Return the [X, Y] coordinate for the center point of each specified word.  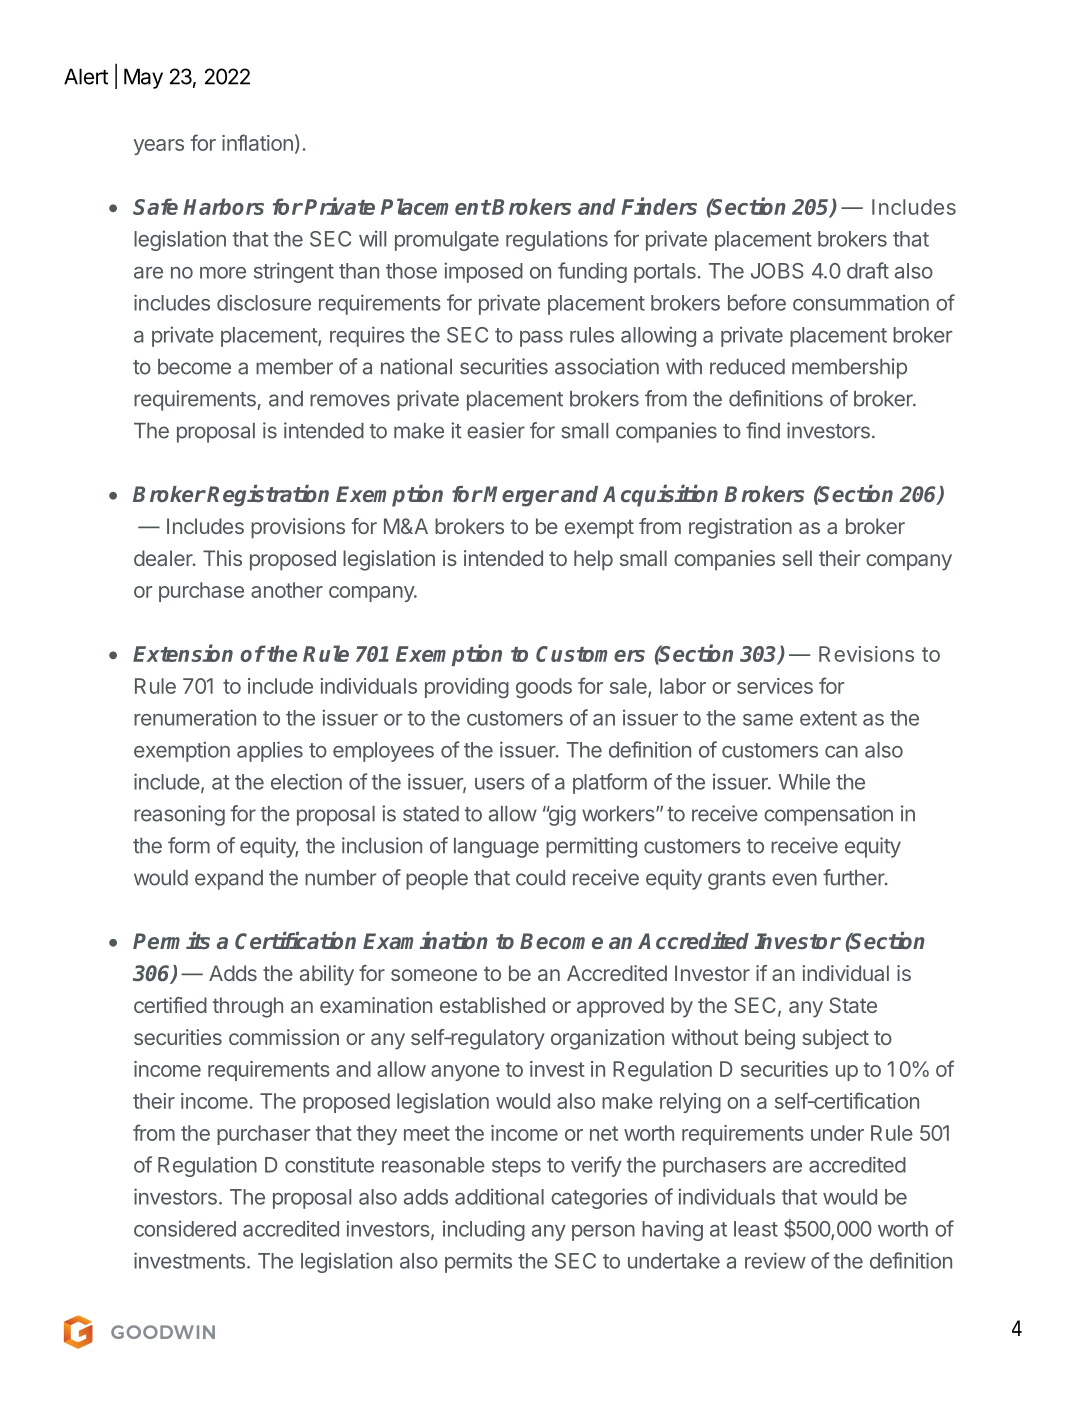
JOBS [777, 271]
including [484, 1230]
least [756, 1229]
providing [467, 688]
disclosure [264, 302]
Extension [183, 653]
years [159, 147]
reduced [747, 367]
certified [170, 1005]
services [775, 686]
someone [434, 975]
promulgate [447, 241]
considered [185, 1228]
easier [496, 430]
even [794, 879]
